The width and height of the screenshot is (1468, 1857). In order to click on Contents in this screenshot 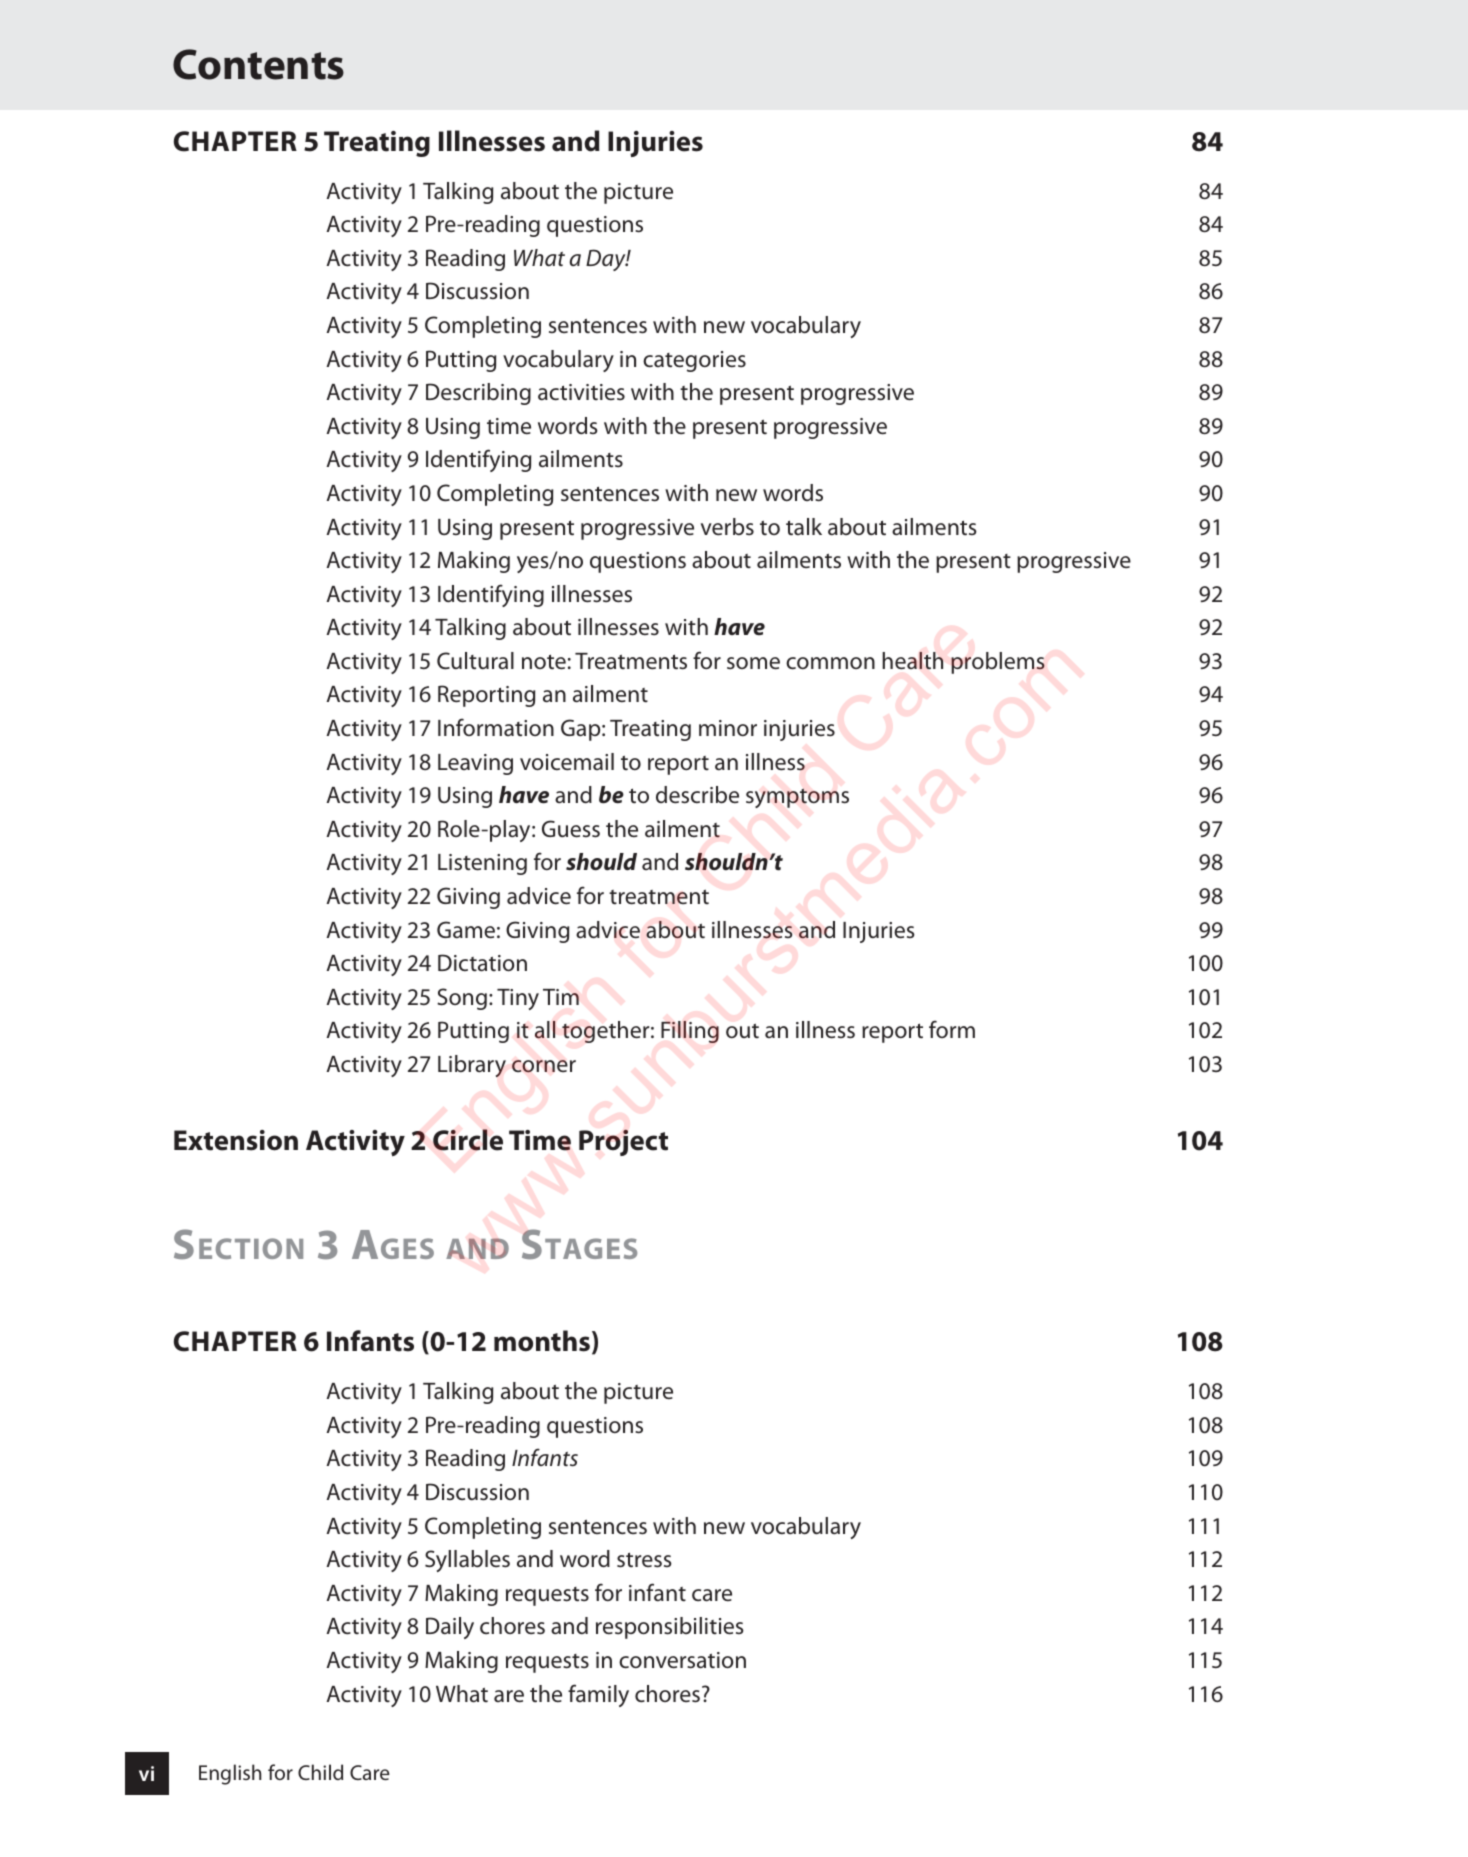, I will do `click(258, 64)`.
